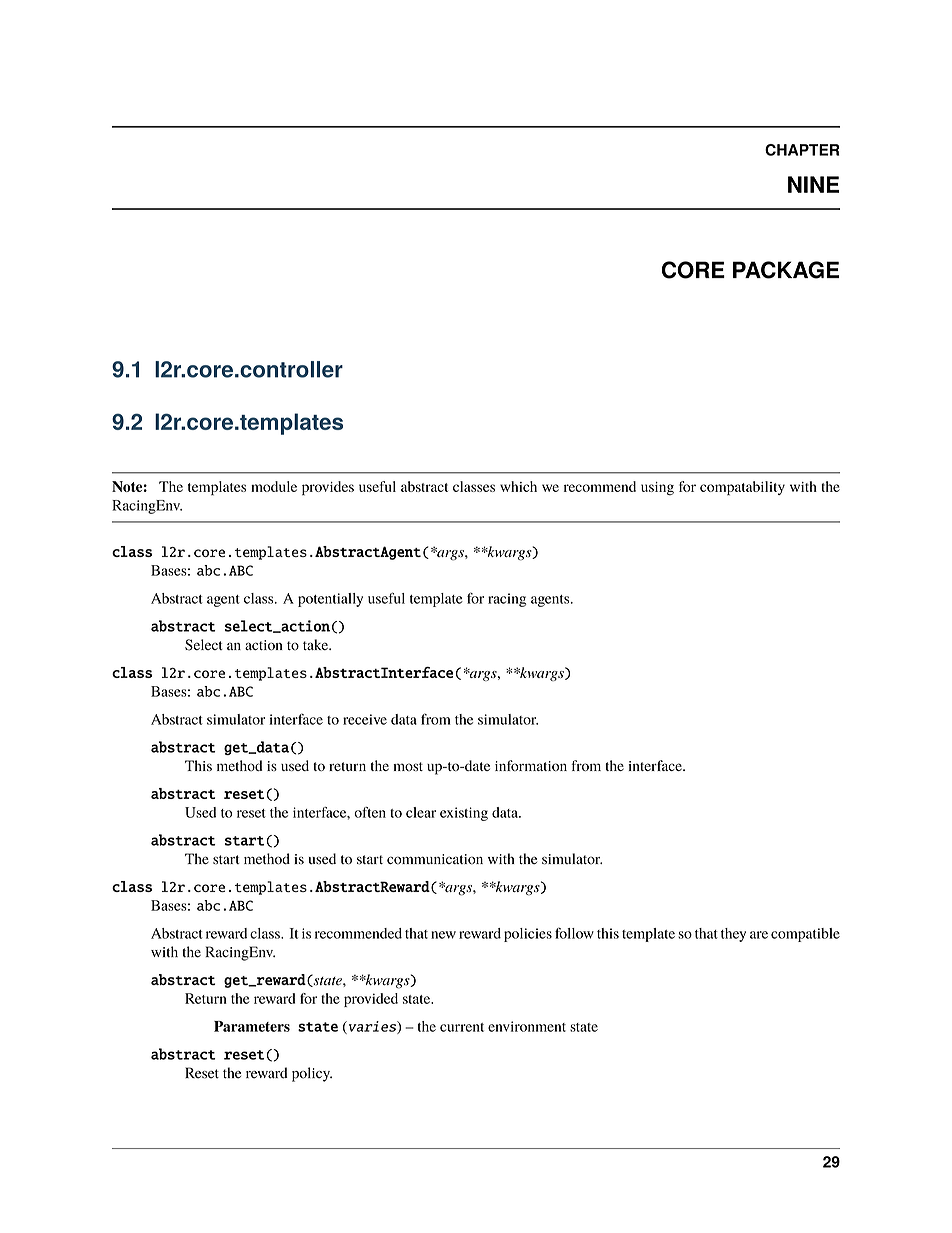  I want to click on often, so click(370, 812).
